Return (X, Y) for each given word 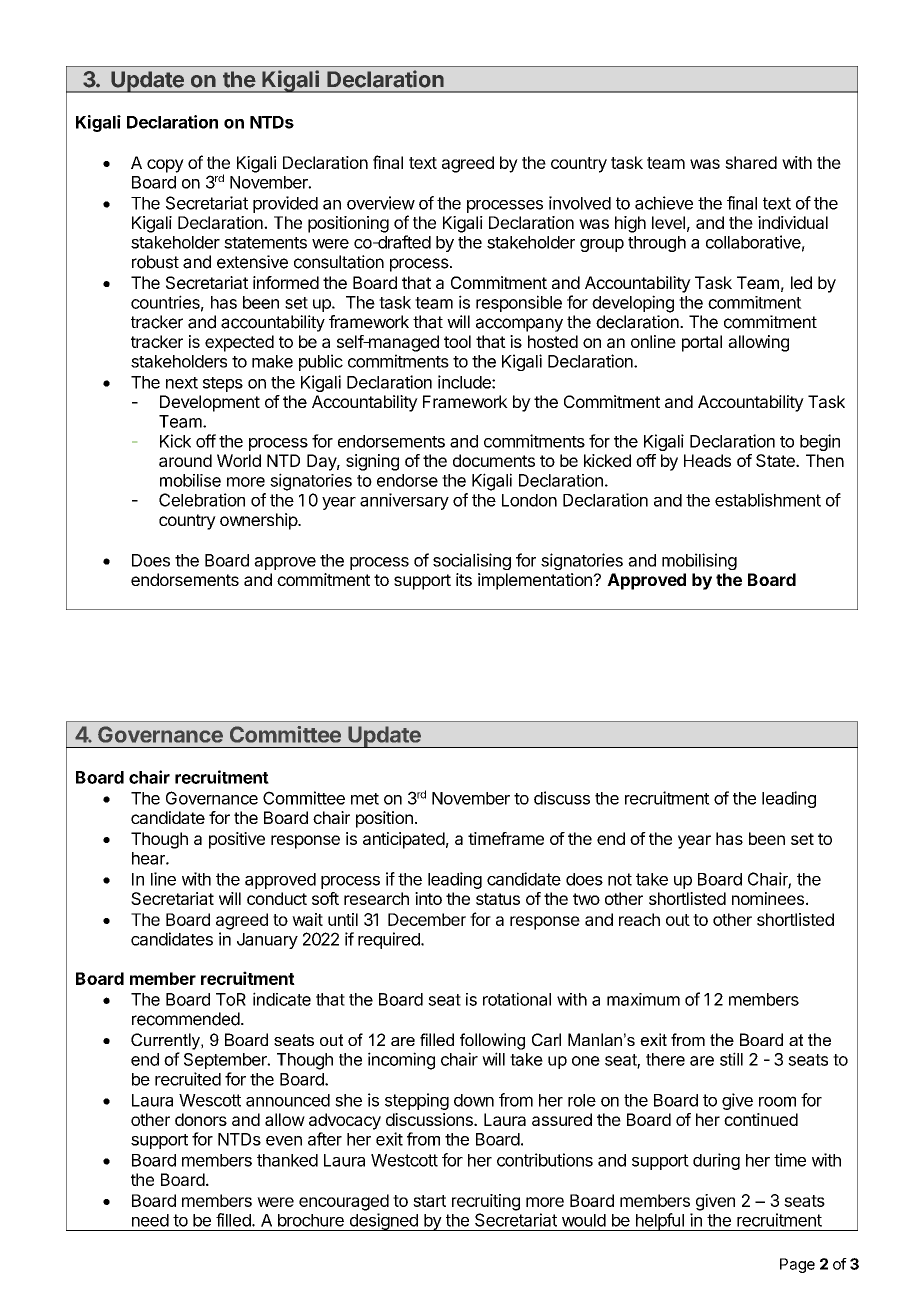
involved (580, 203)
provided (285, 204)
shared (751, 162)
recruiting (486, 1202)
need (150, 1220)
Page (797, 1265)
